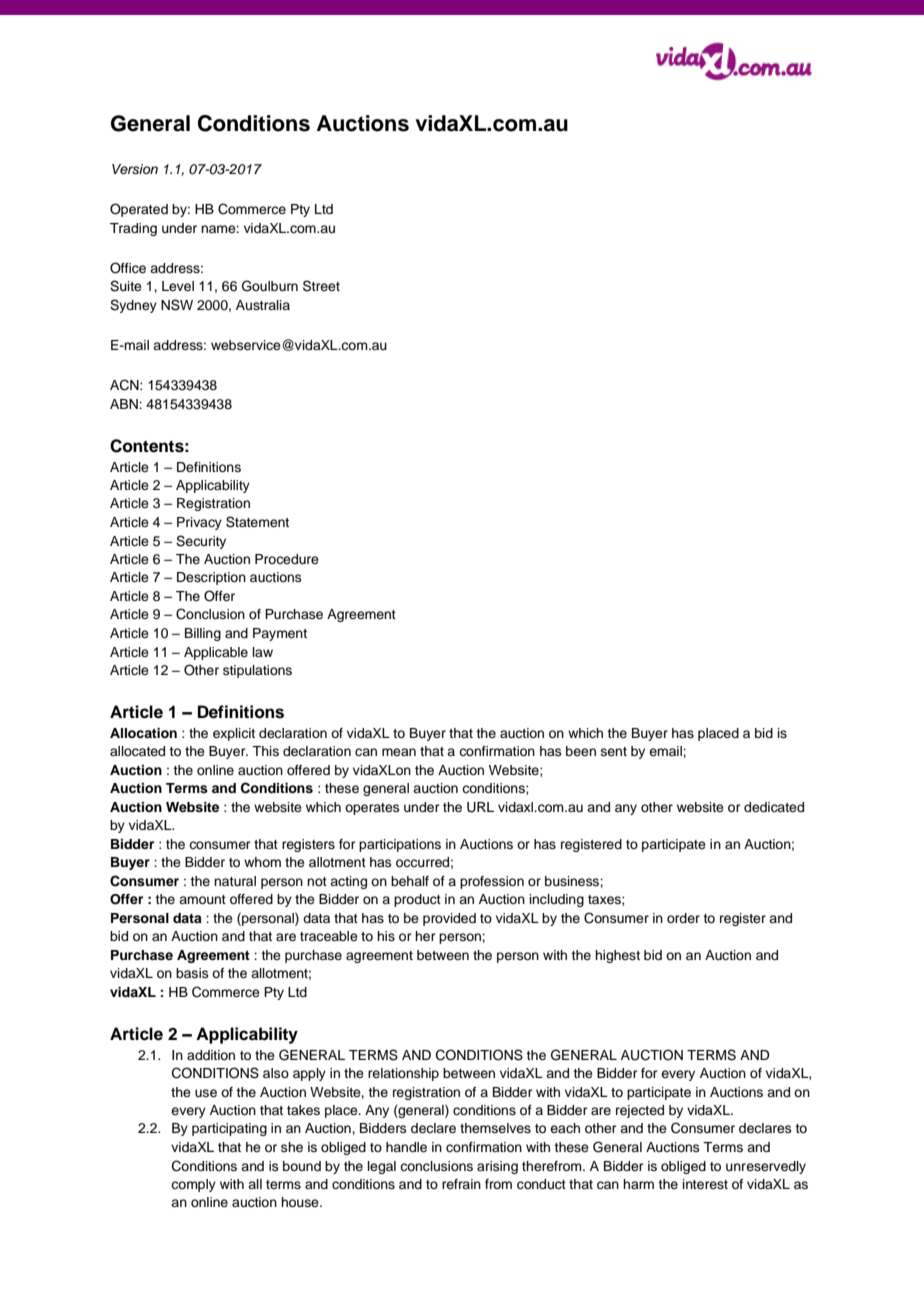 The height and width of the document is (1308, 924). I want to click on order, so click(683, 918).
